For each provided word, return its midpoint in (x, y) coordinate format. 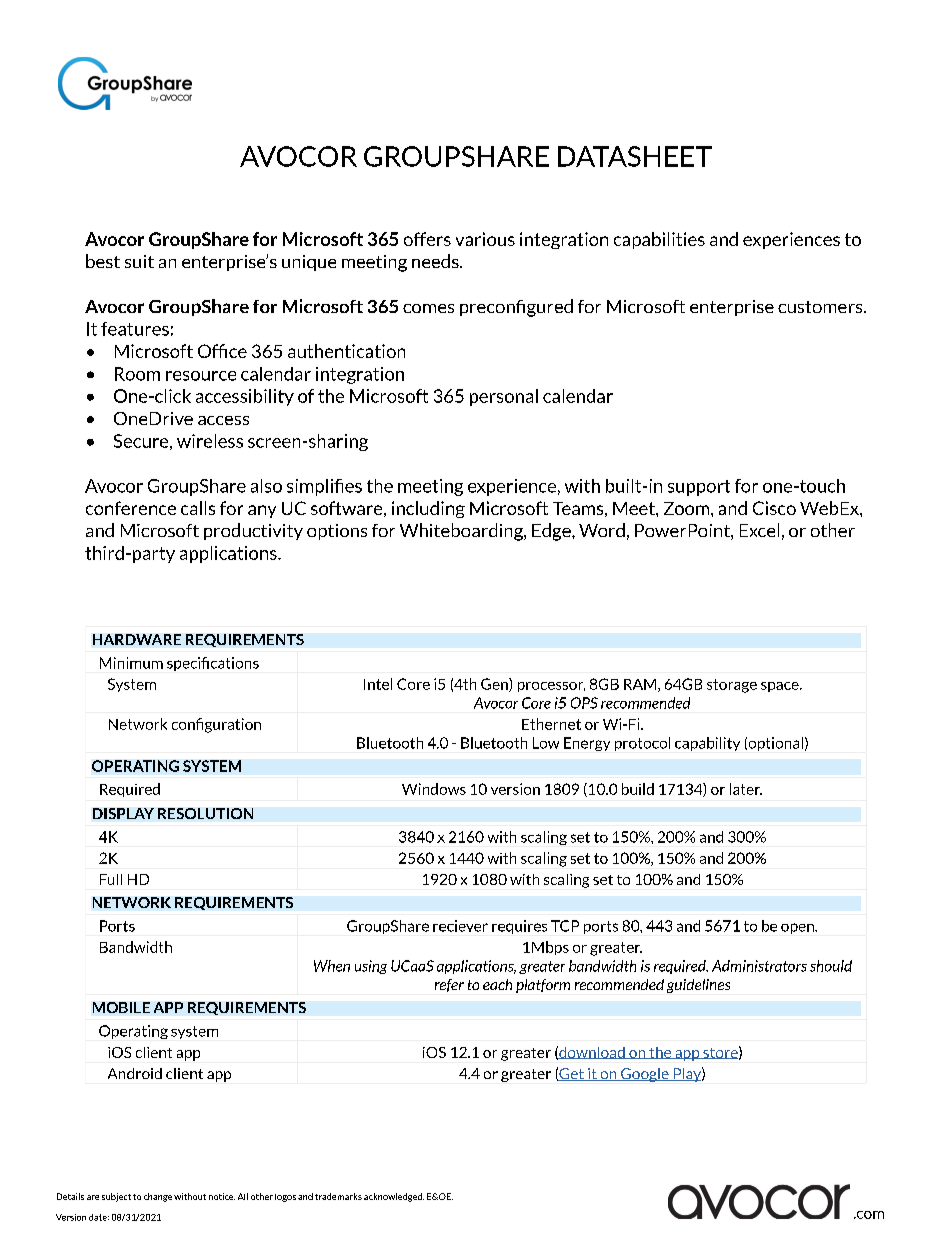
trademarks (338, 1196)
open (798, 928)
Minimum (131, 663)
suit (139, 261)
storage (732, 686)
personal (504, 397)
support (699, 488)
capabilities (659, 240)
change (158, 1197)
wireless (210, 441)
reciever (460, 926)
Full (111, 879)
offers (427, 239)
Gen (495, 685)
